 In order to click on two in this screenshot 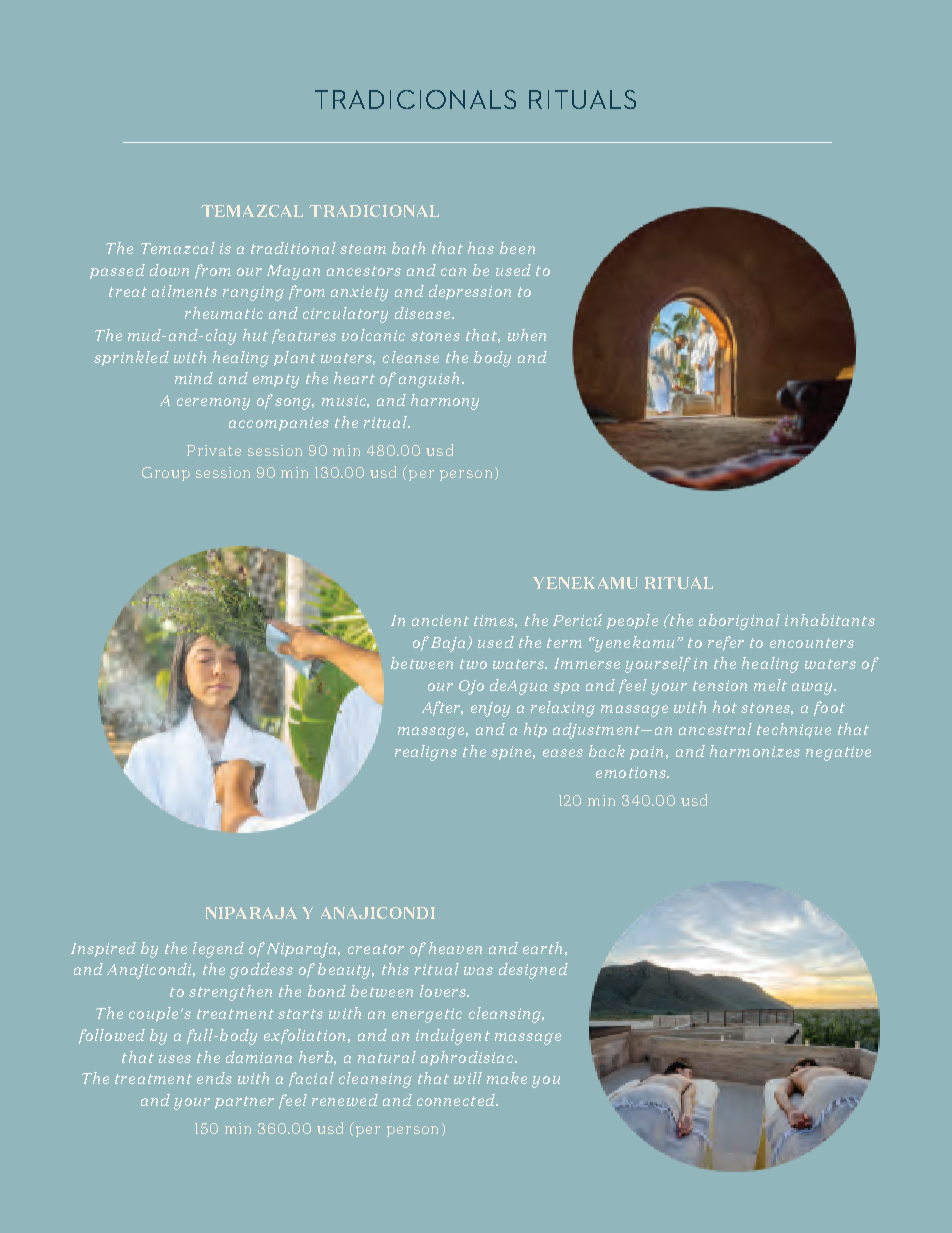, I will do `click(473, 664)`.
